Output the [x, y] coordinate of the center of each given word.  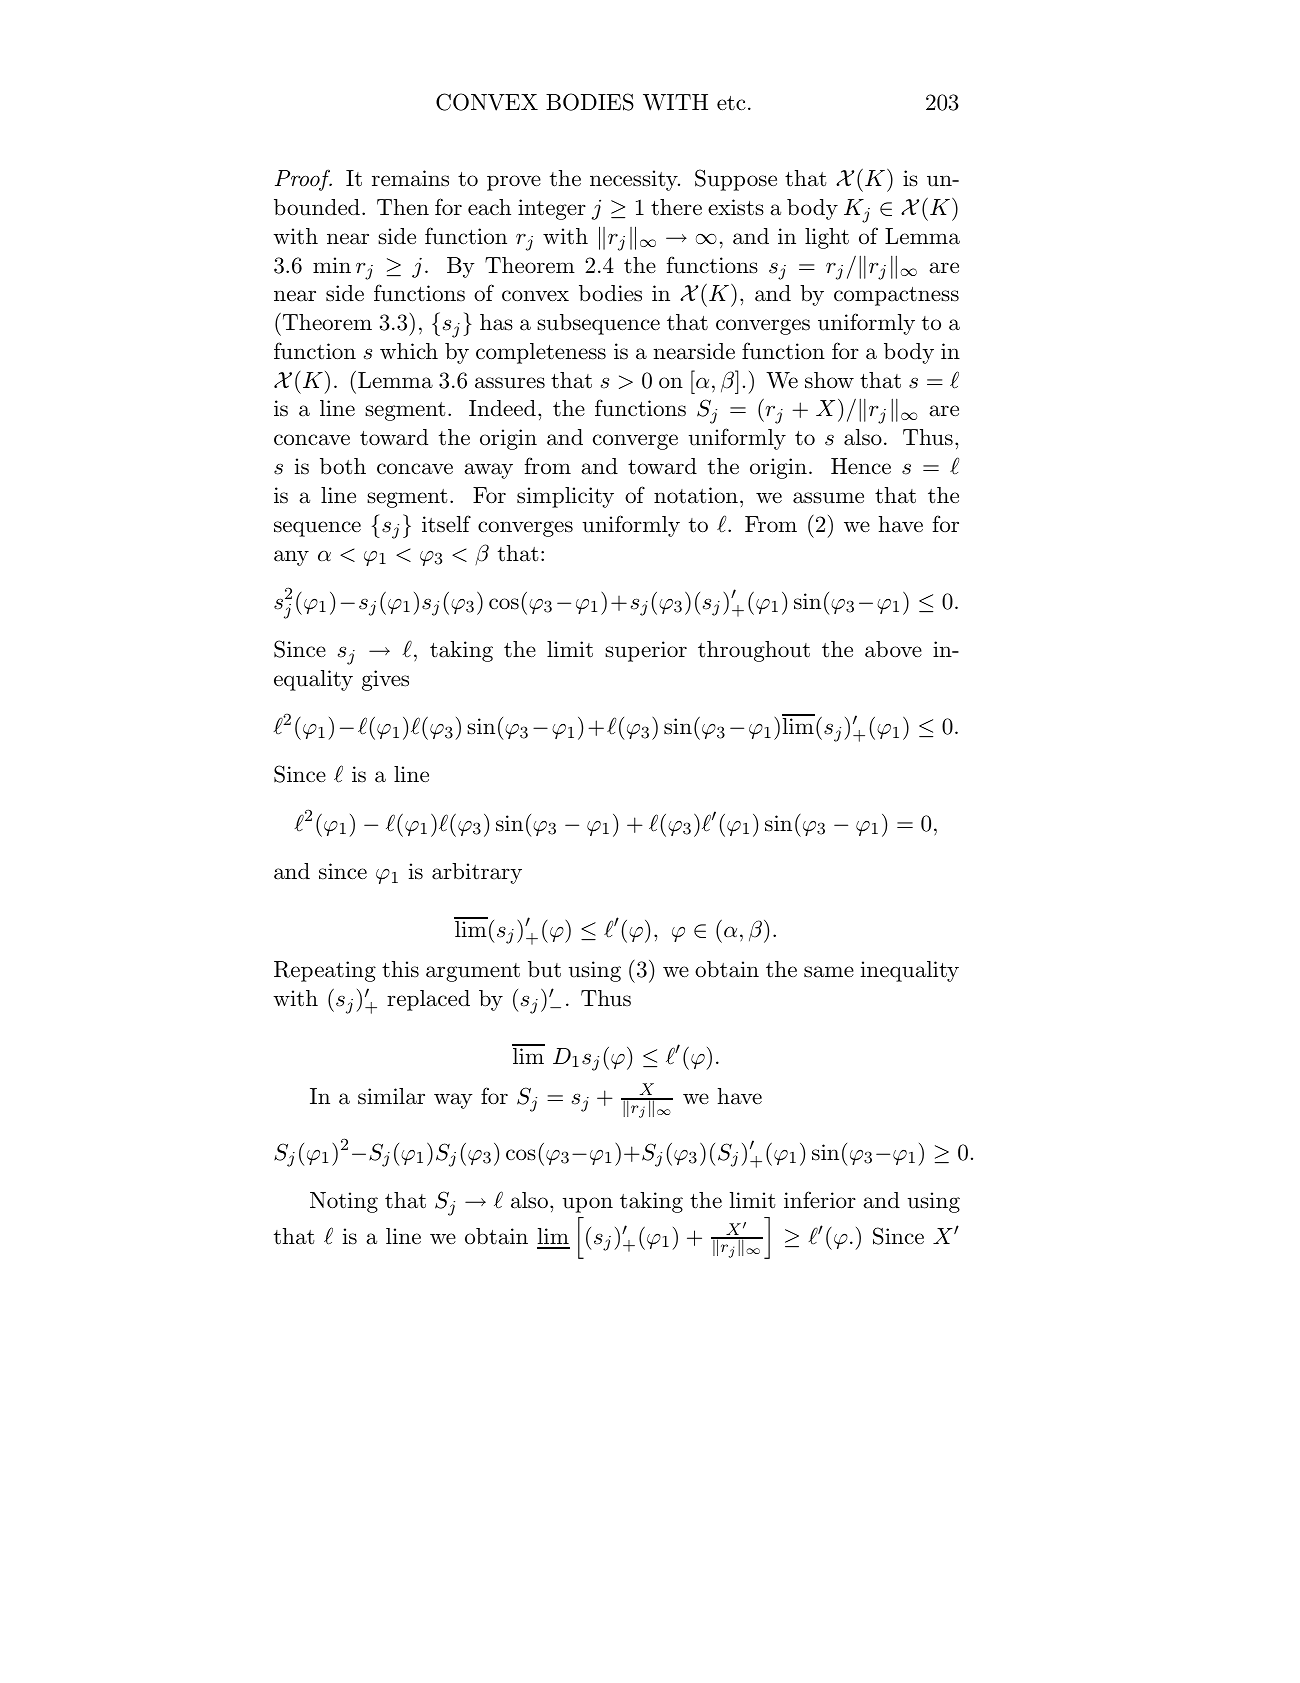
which [409, 351]
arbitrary [477, 873]
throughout [754, 651]
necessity [635, 180]
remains [410, 178]
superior [646, 651]
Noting [344, 1202]
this [400, 969]
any [291, 558]
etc [731, 103]
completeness [541, 353]
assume [828, 498]
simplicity [565, 497]
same [829, 972]
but [544, 969]
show [829, 380]
